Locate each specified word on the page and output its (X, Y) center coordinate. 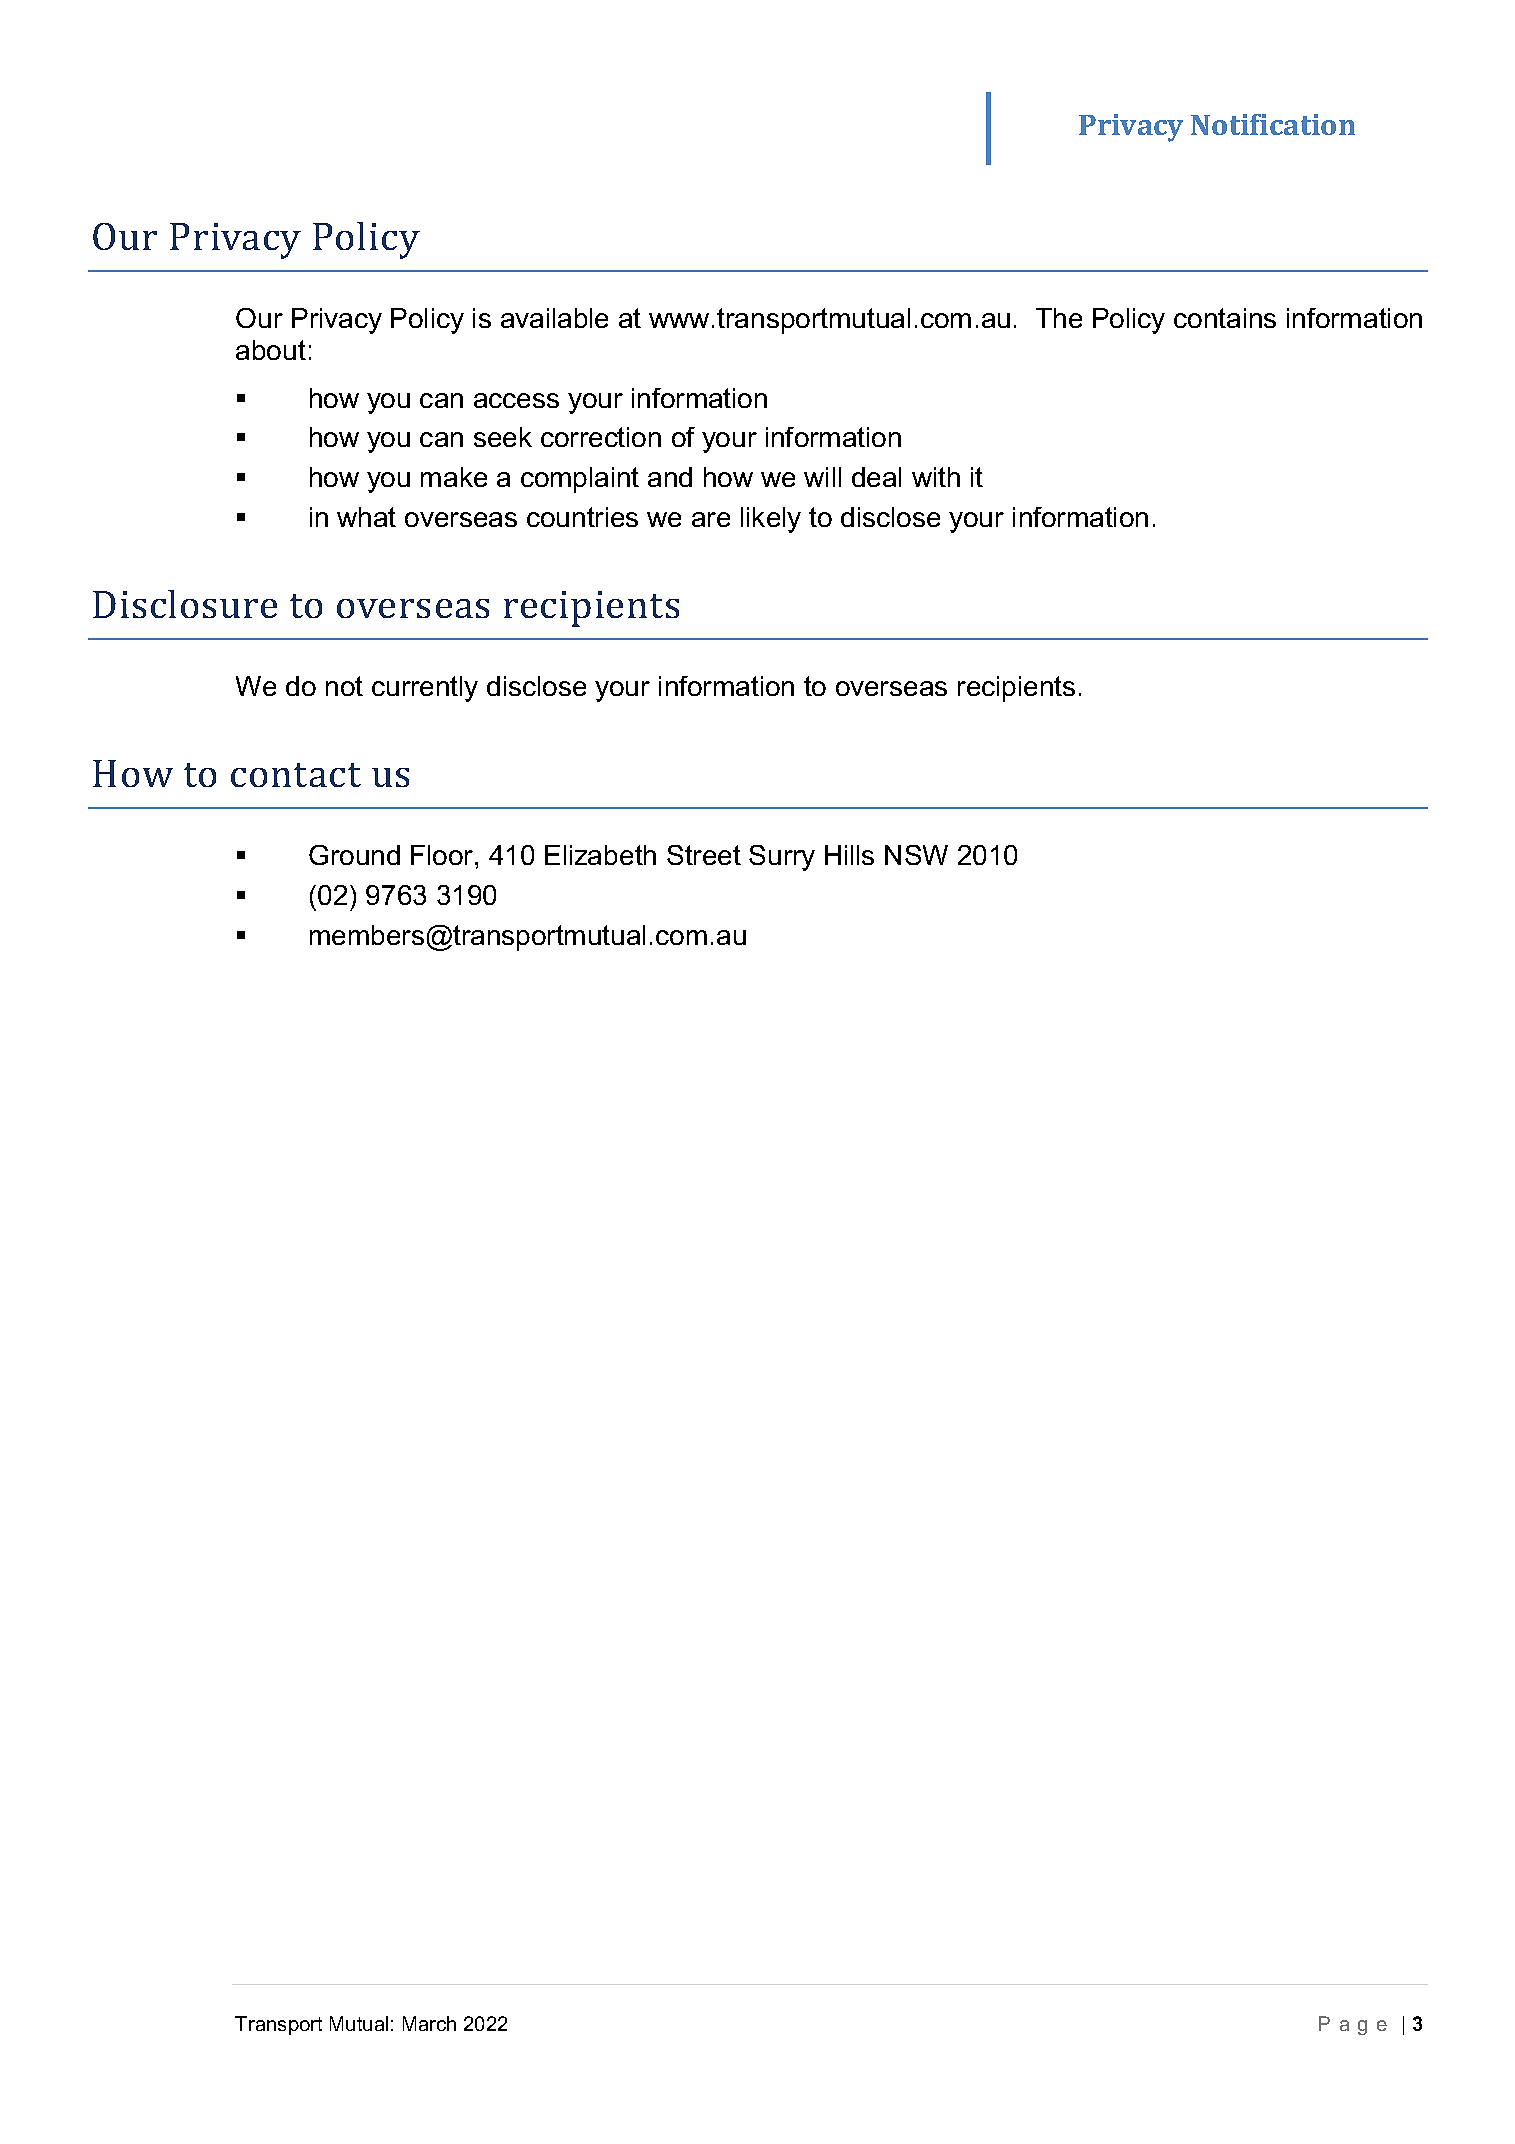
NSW (916, 855)
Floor (443, 855)
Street (704, 855)
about (271, 350)
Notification (1273, 124)
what (366, 517)
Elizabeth (600, 855)
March (429, 2023)
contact (296, 775)
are (711, 519)
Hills (849, 855)
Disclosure (185, 604)
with (936, 477)
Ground (354, 855)
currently (425, 689)
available (554, 318)
